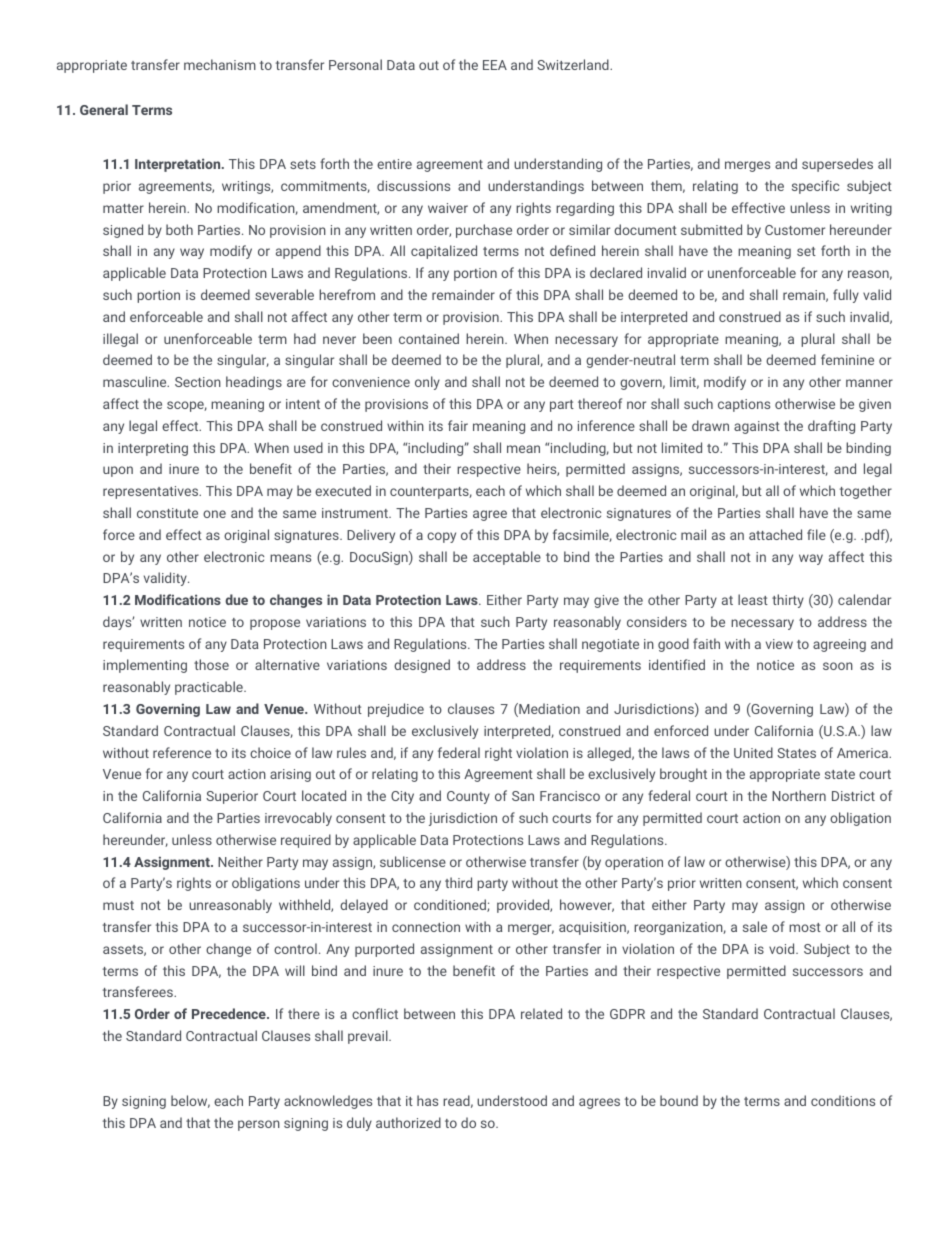 This screenshot has height=1233, width=952. Describe the element at coordinates (747, 166) in the screenshot. I see `merges` at that location.
